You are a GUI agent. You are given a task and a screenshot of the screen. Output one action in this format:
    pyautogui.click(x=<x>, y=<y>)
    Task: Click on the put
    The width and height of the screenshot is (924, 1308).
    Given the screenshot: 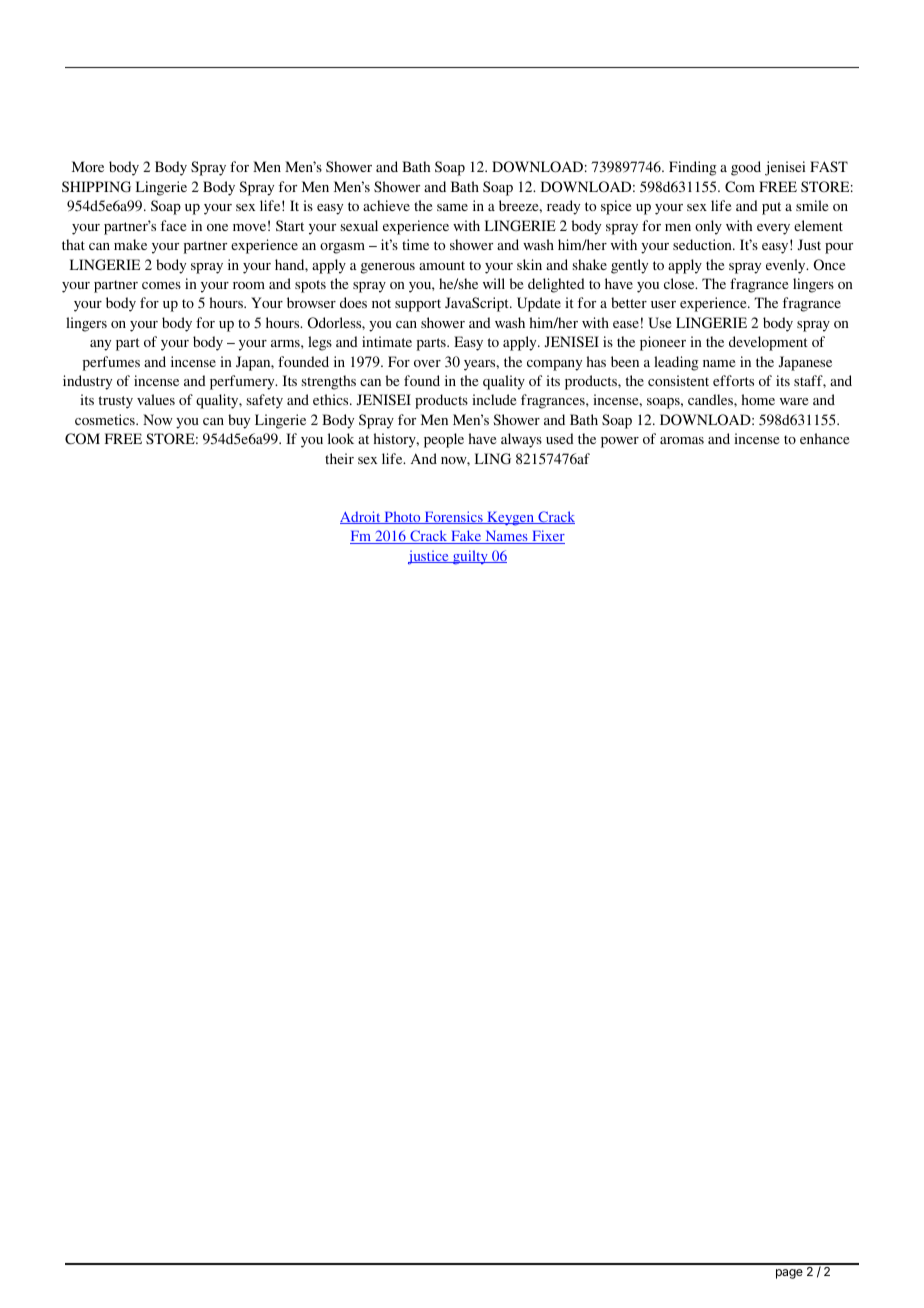 What is the action you would take?
    pyautogui.click(x=771, y=208)
